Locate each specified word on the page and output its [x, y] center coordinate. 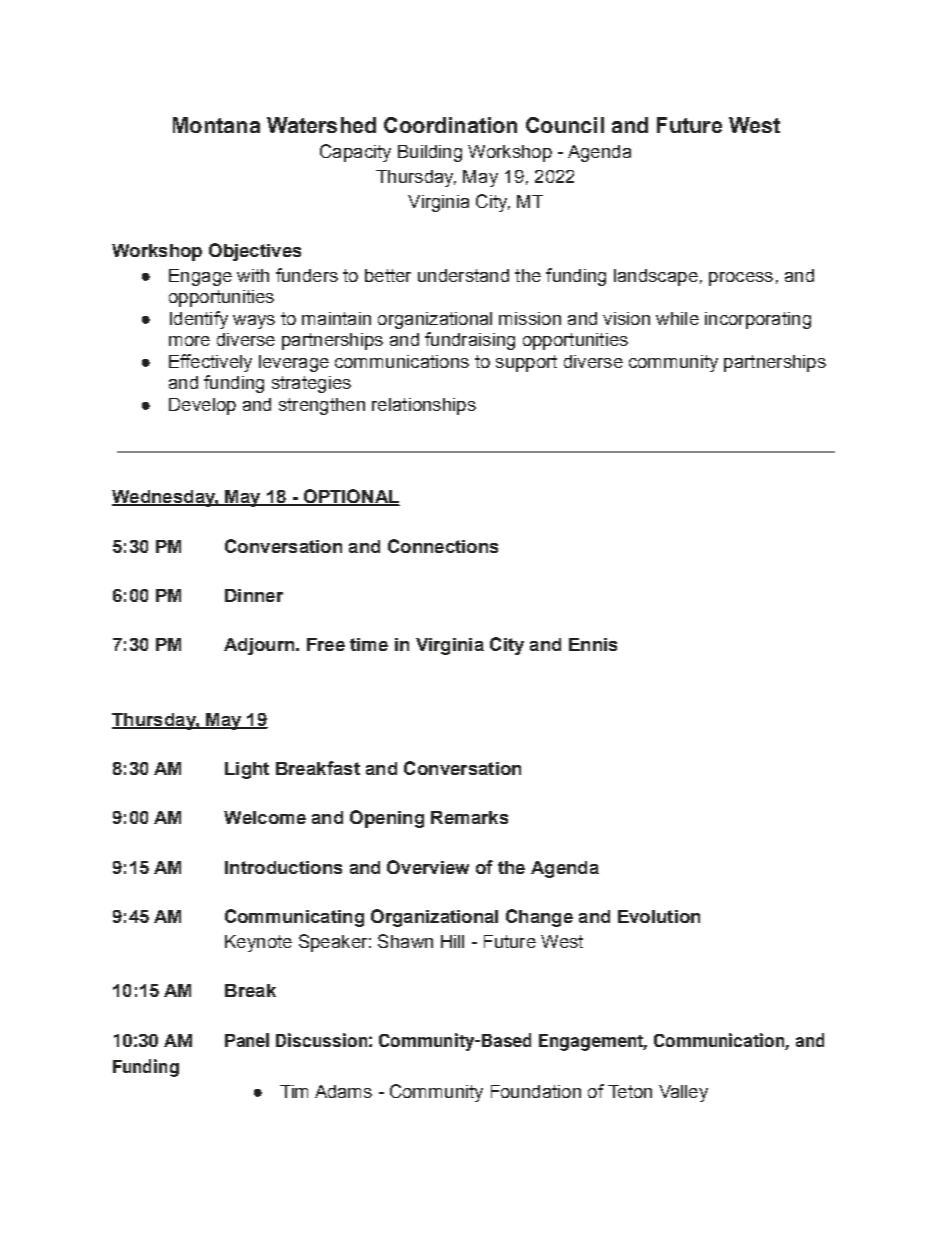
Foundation [536, 1091]
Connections [443, 546]
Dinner [254, 595]
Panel [247, 1040]
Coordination [450, 125]
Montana [216, 125]
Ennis [593, 644]
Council [565, 125]
